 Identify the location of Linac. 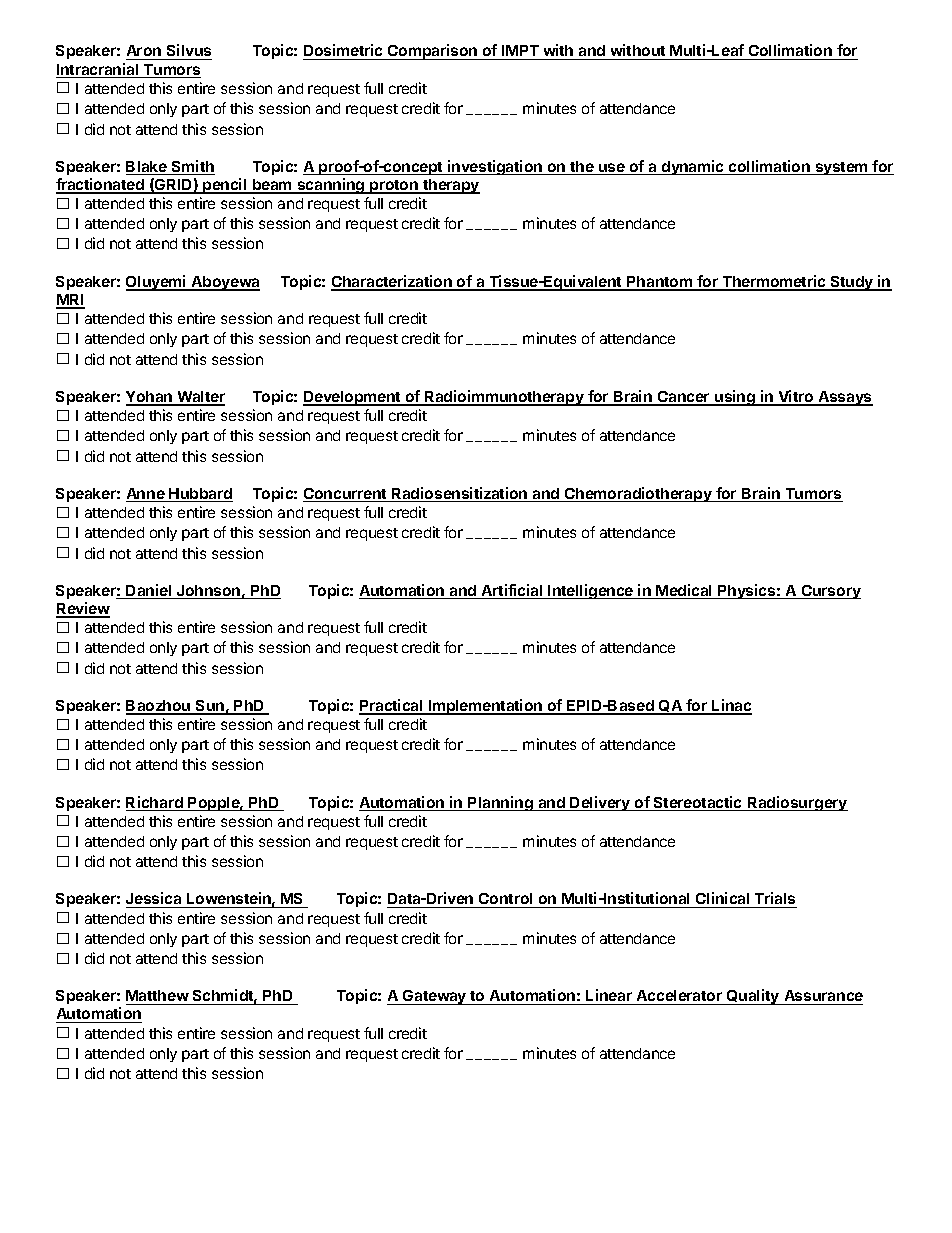
(731, 706).
